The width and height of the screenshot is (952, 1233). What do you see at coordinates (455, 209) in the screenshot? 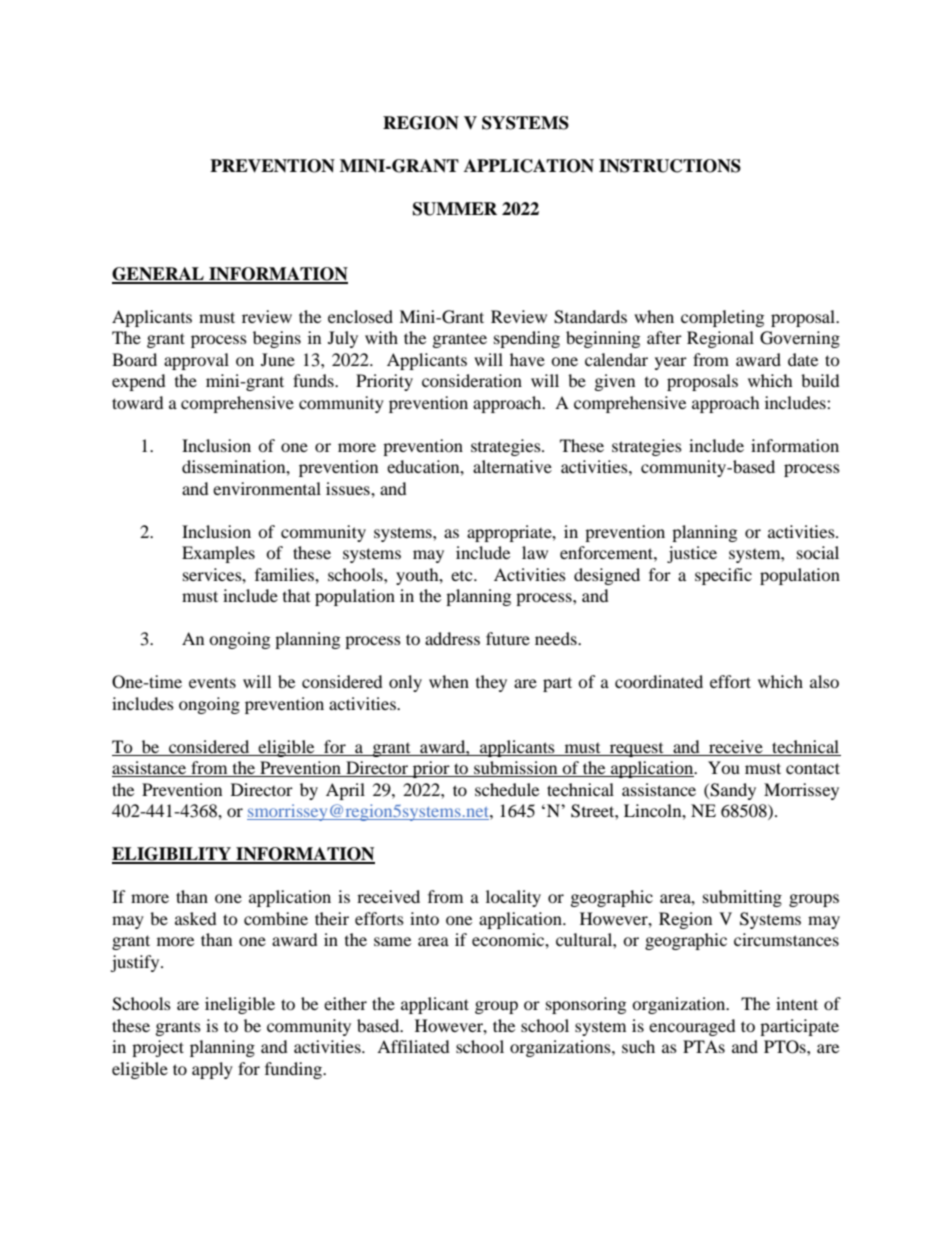
I see `SUMMER` at bounding box center [455, 209].
